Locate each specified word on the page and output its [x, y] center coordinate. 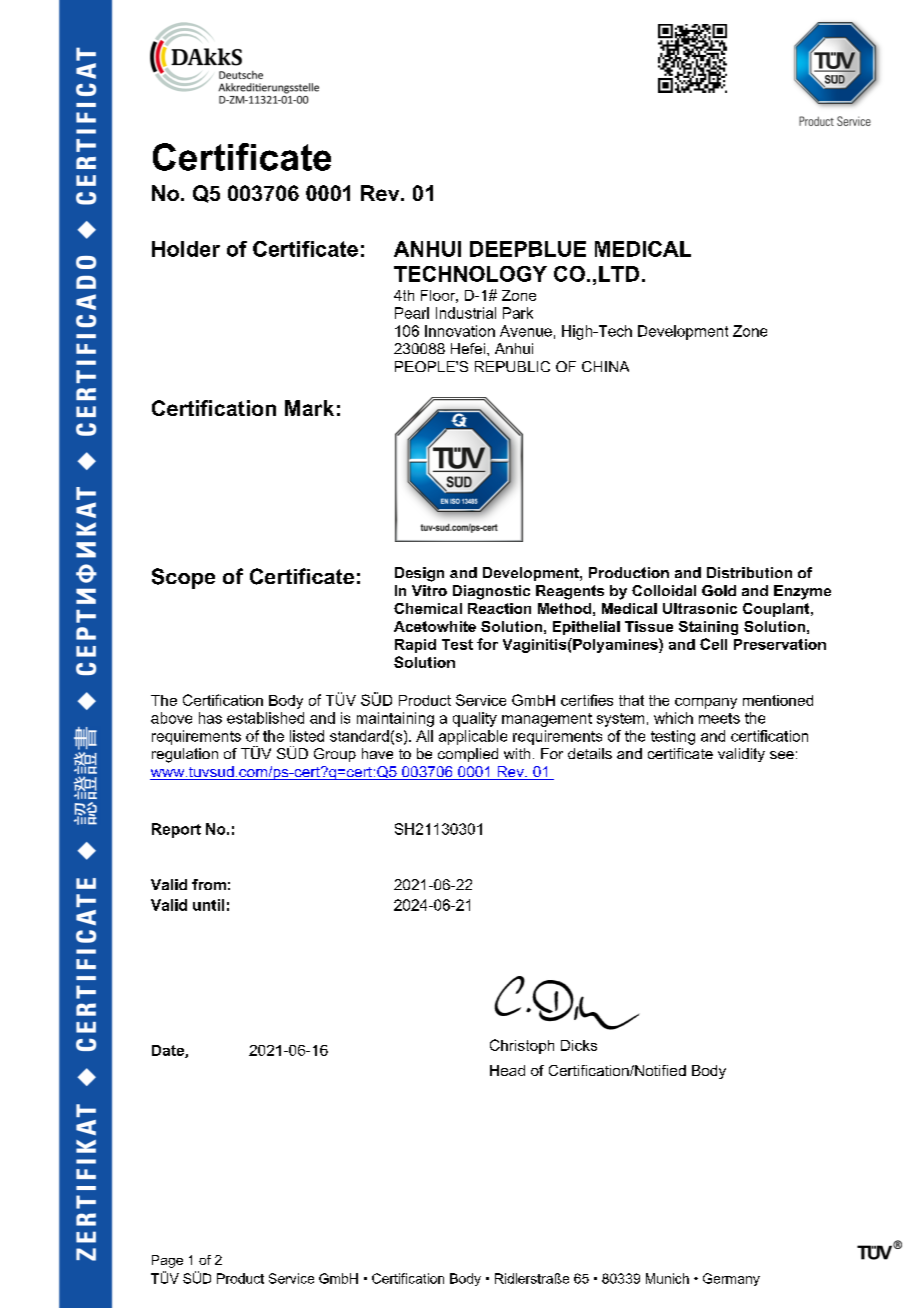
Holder [186, 249]
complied [468, 755]
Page [167, 1261]
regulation [185, 755]
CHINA [605, 366]
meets [719, 718]
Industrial [466, 313]
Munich [667, 1278]
